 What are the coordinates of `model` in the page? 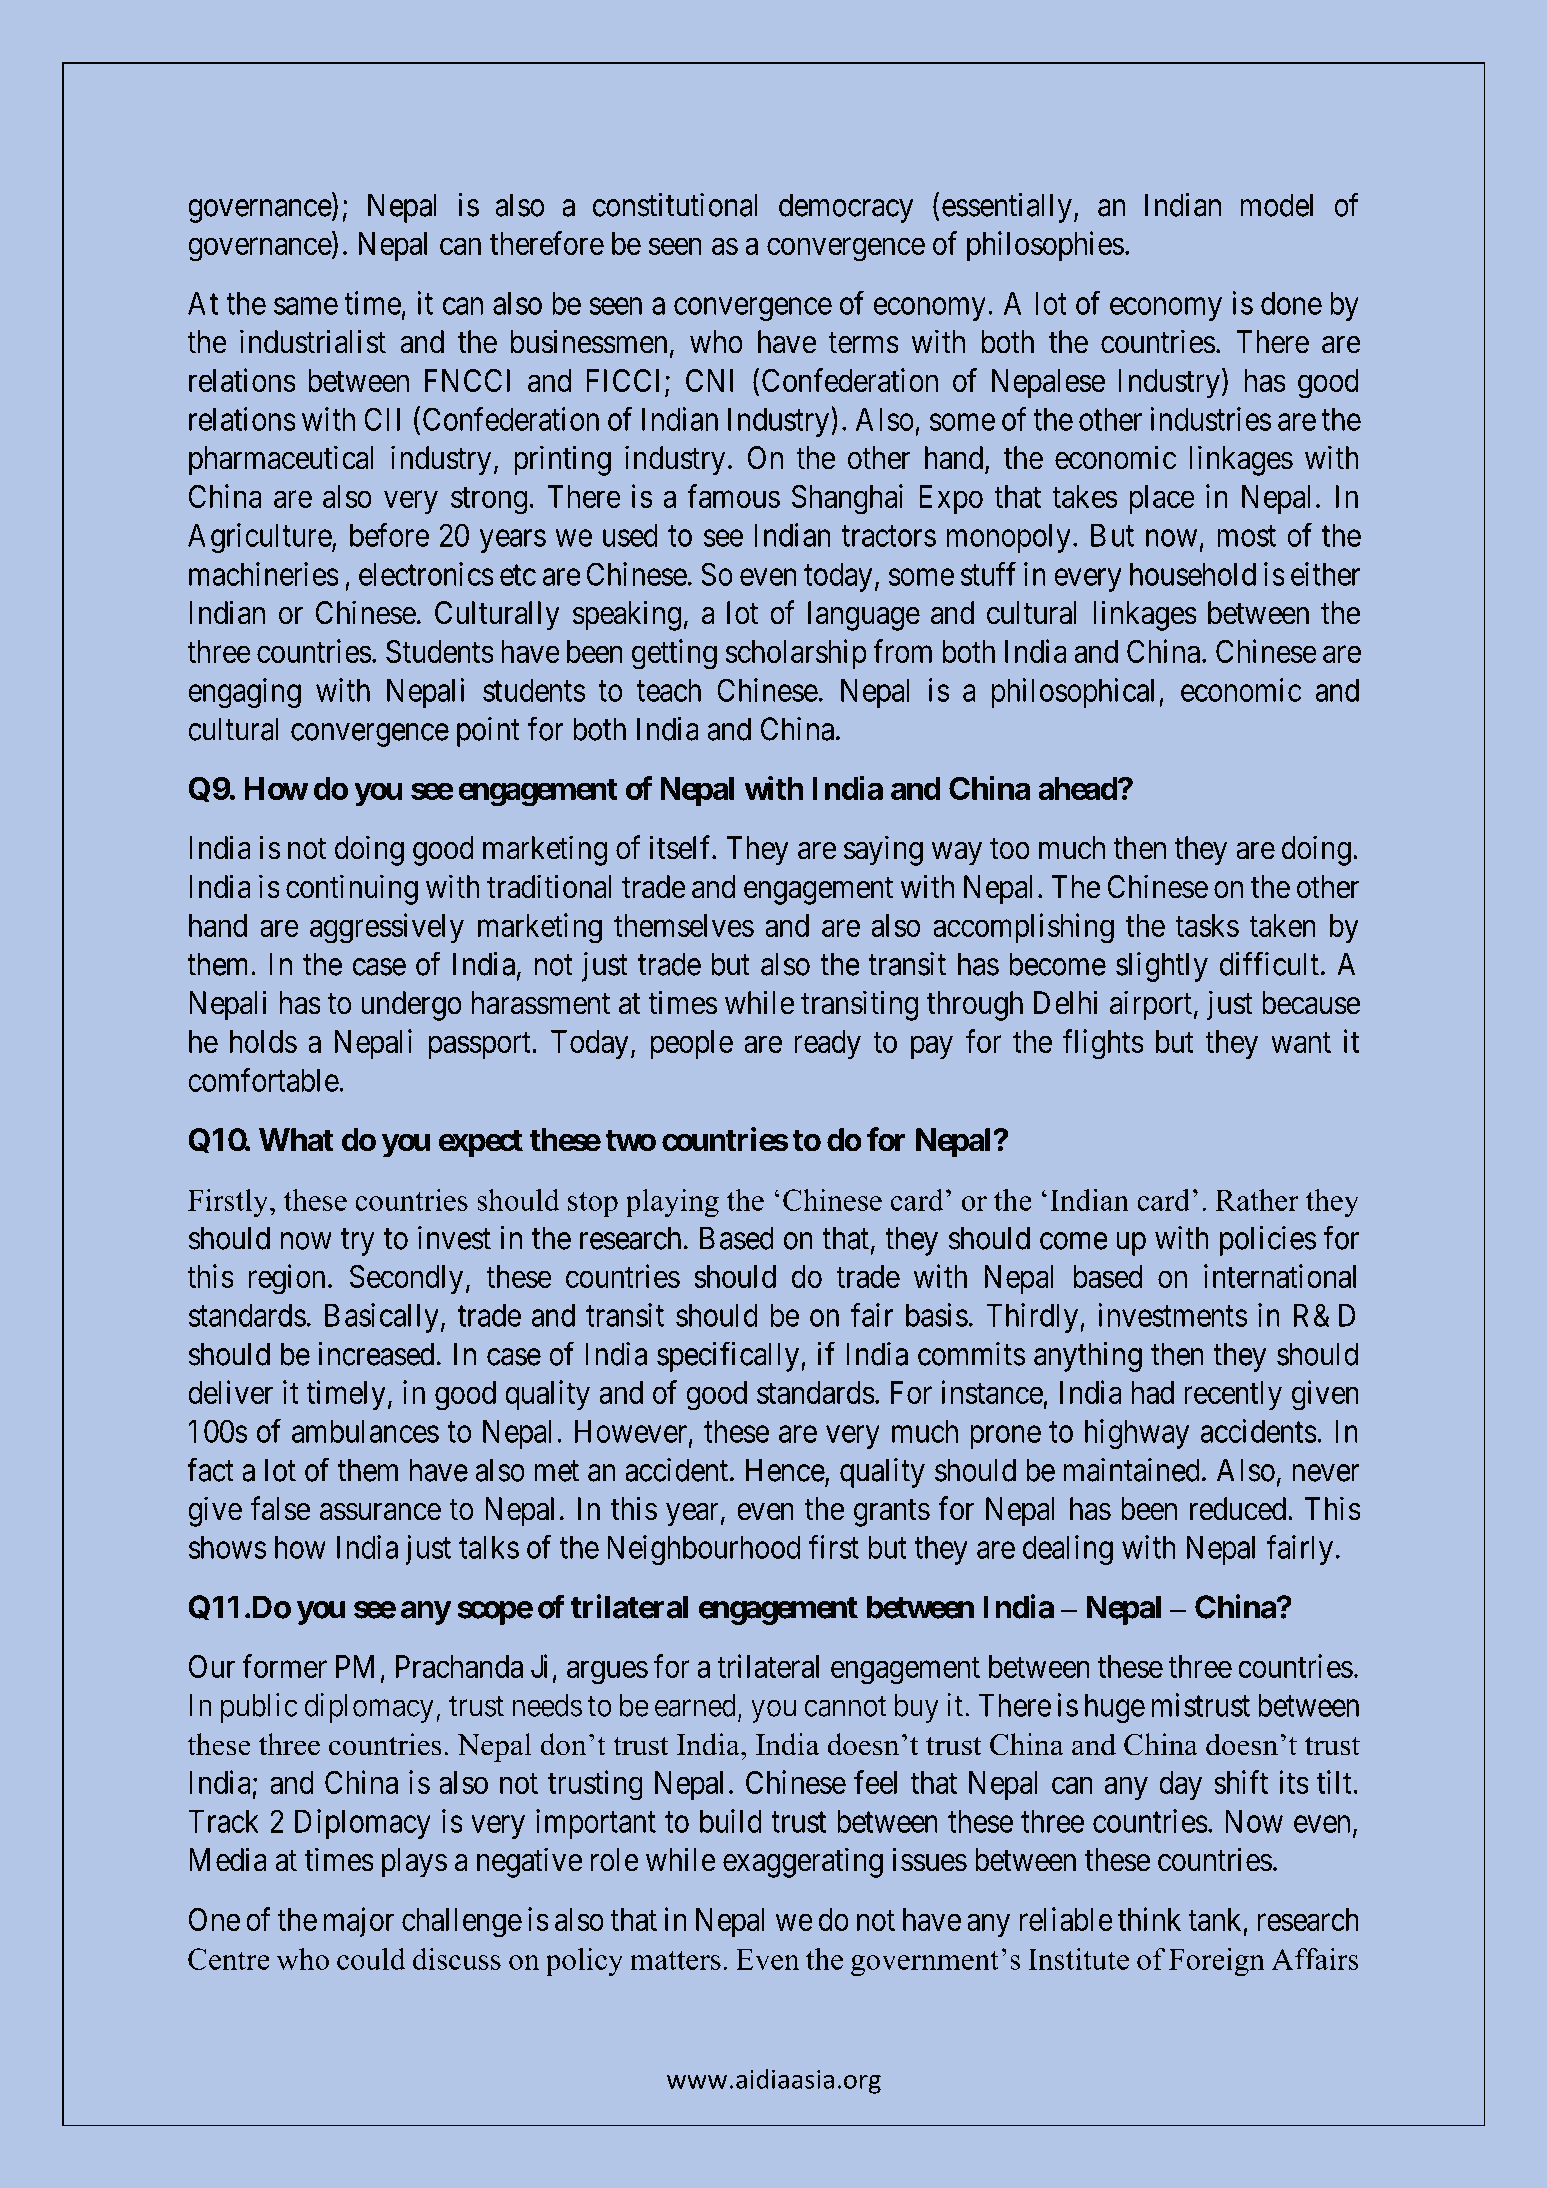 It's located at (1277, 205).
